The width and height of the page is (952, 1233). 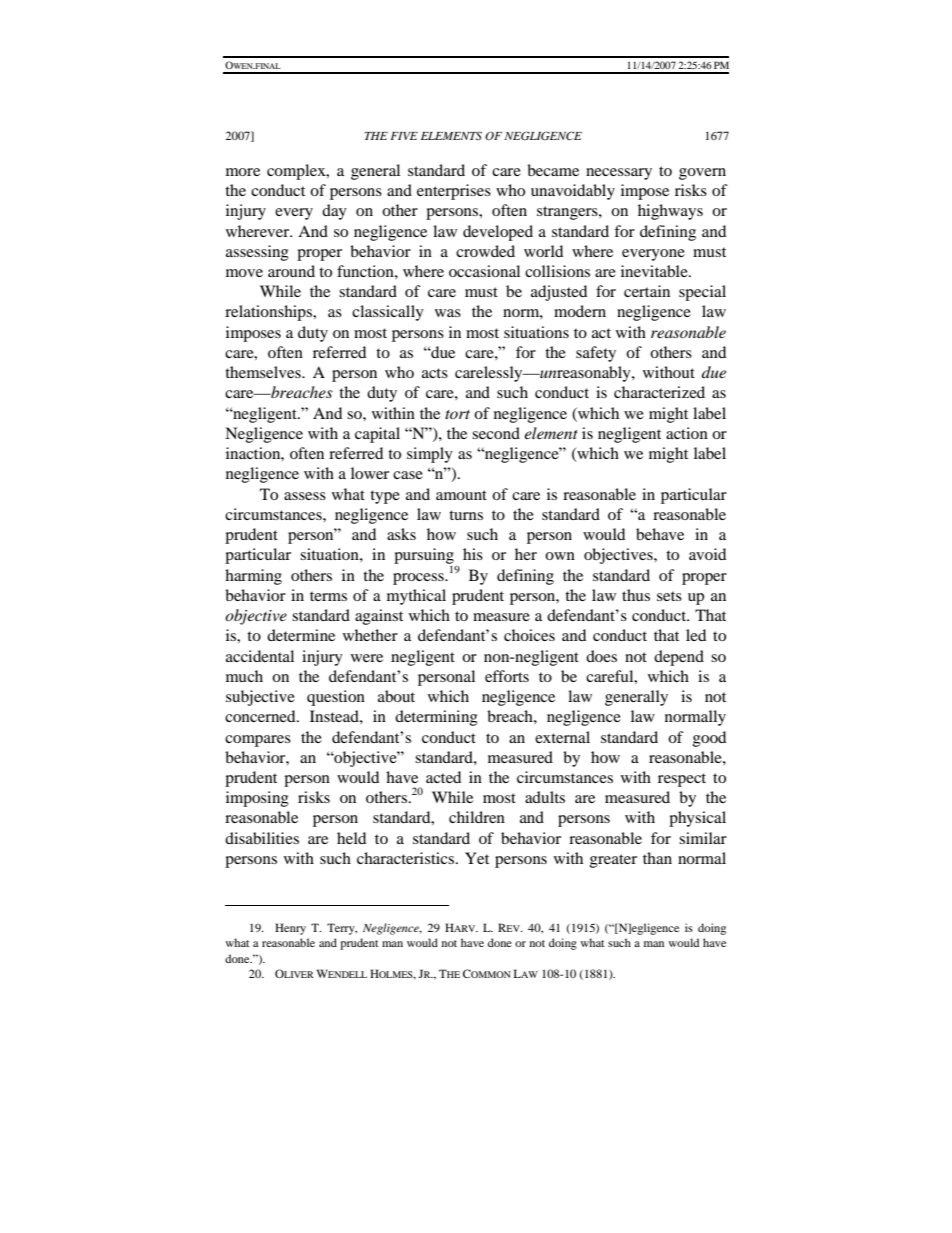 I want to click on lower, so click(x=370, y=473).
